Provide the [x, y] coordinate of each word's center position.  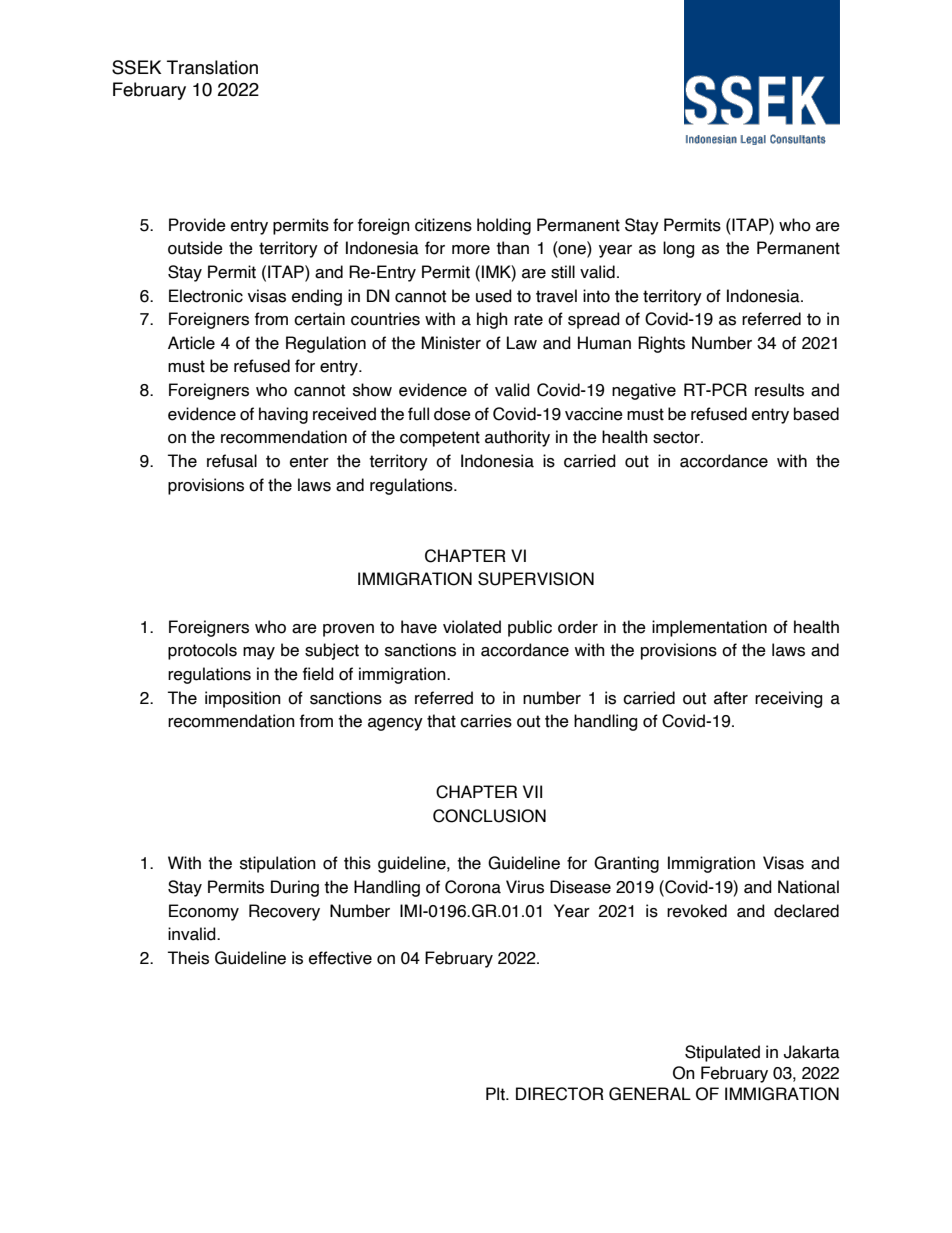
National [808, 887]
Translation [212, 67]
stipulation [278, 864]
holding [504, 226]
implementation [709, 628]
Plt [496, 1094]
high [492, 320]
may [259, 653]
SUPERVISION [536, 579]
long [678, 249]
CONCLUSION [489, 816]
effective [340, 958]
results [779, 390]
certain [319, 319]
